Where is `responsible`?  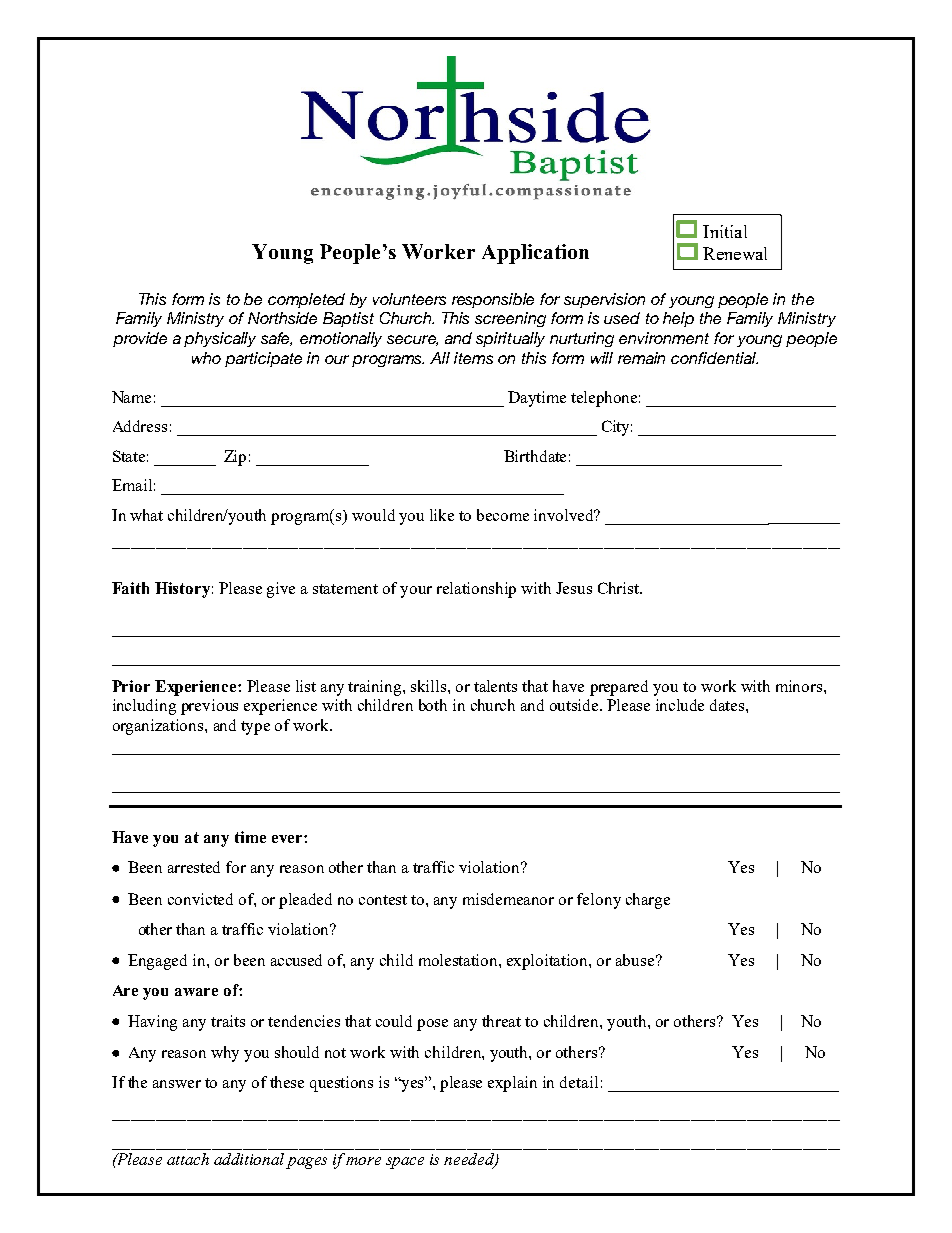
responsible is located at coordinates (493, 300).
